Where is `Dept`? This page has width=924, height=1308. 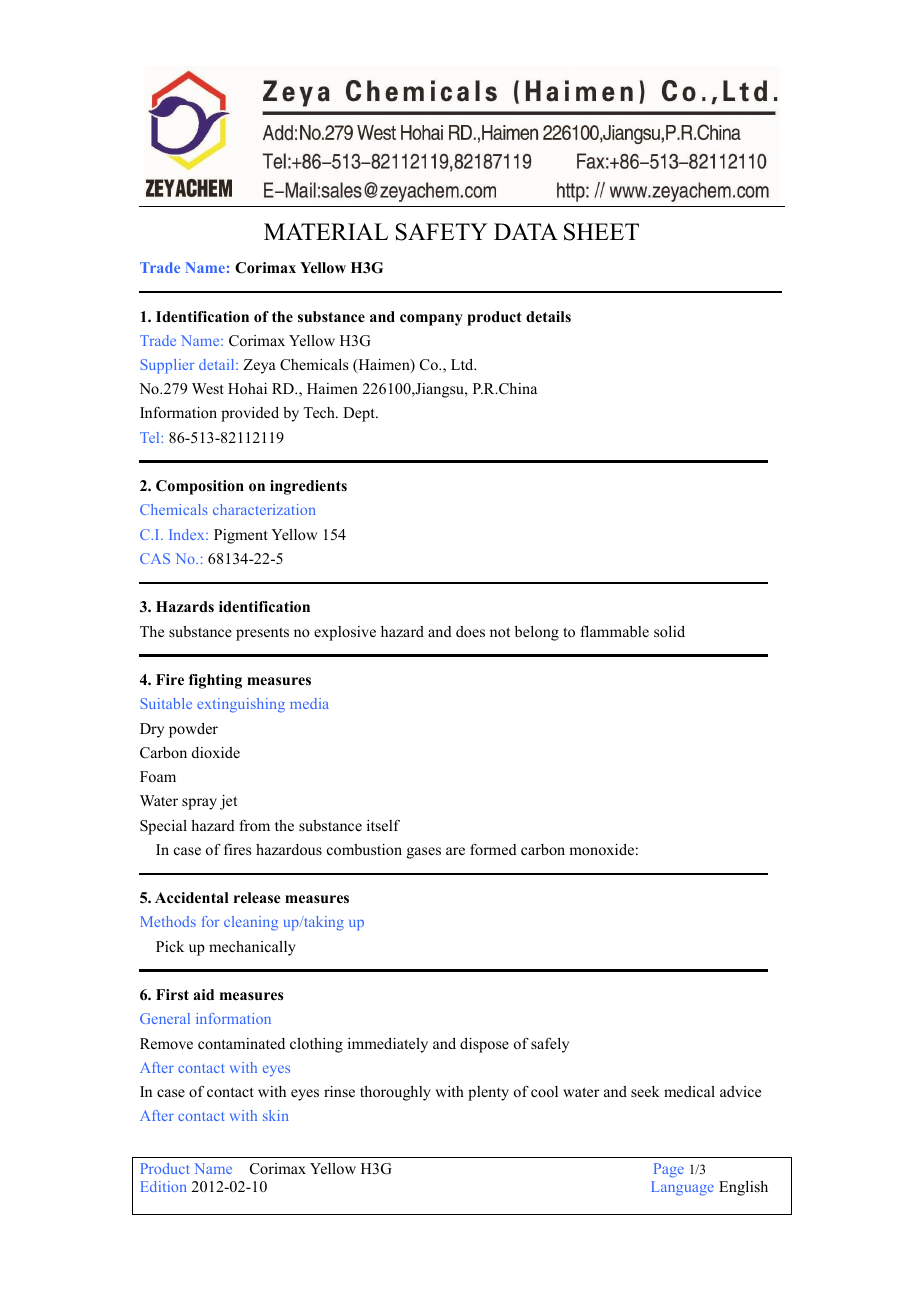
Dept is located at coordinates (360, 414).
